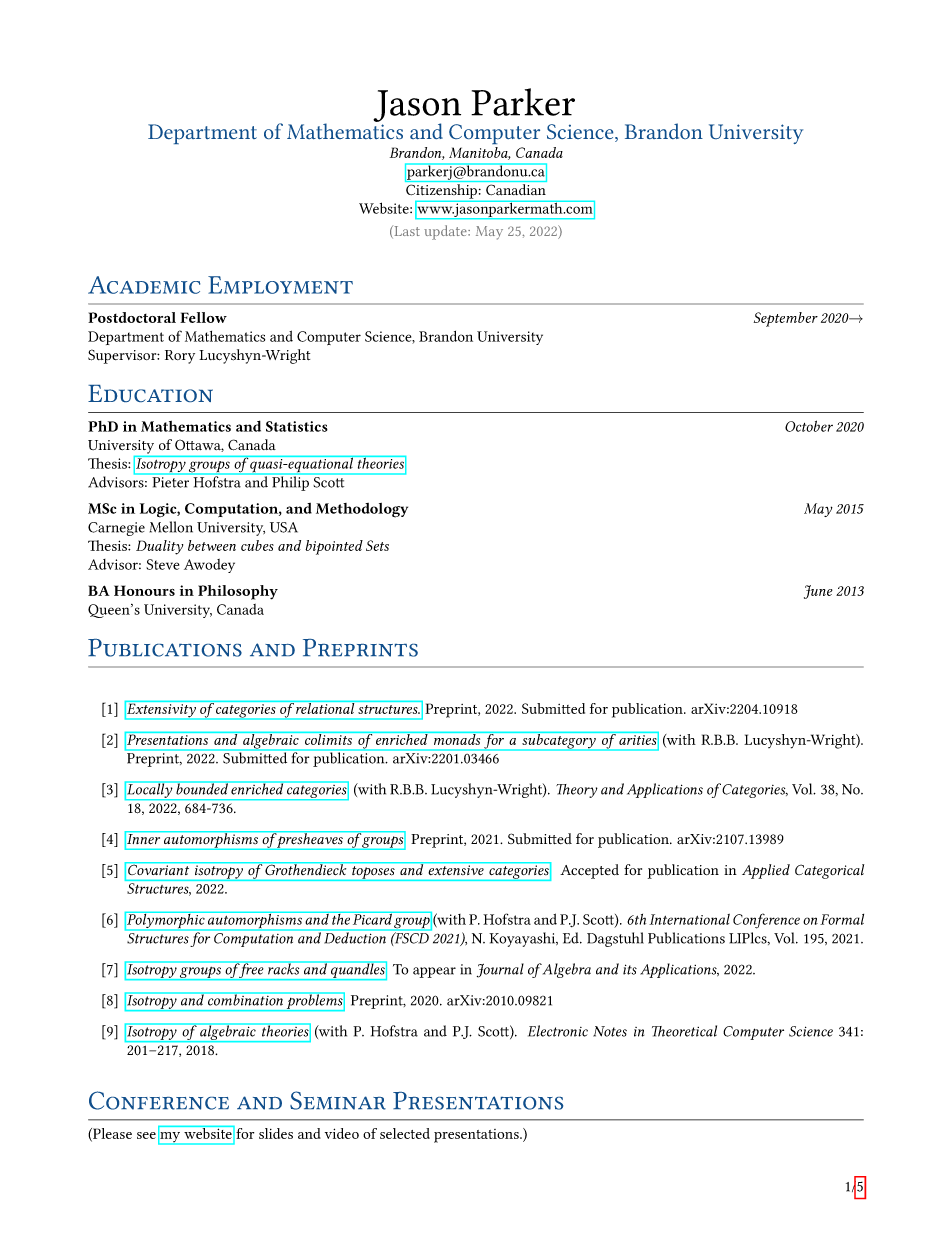  Describe the element at coordinates (446, 232) in the image. I see `update` at that location.
